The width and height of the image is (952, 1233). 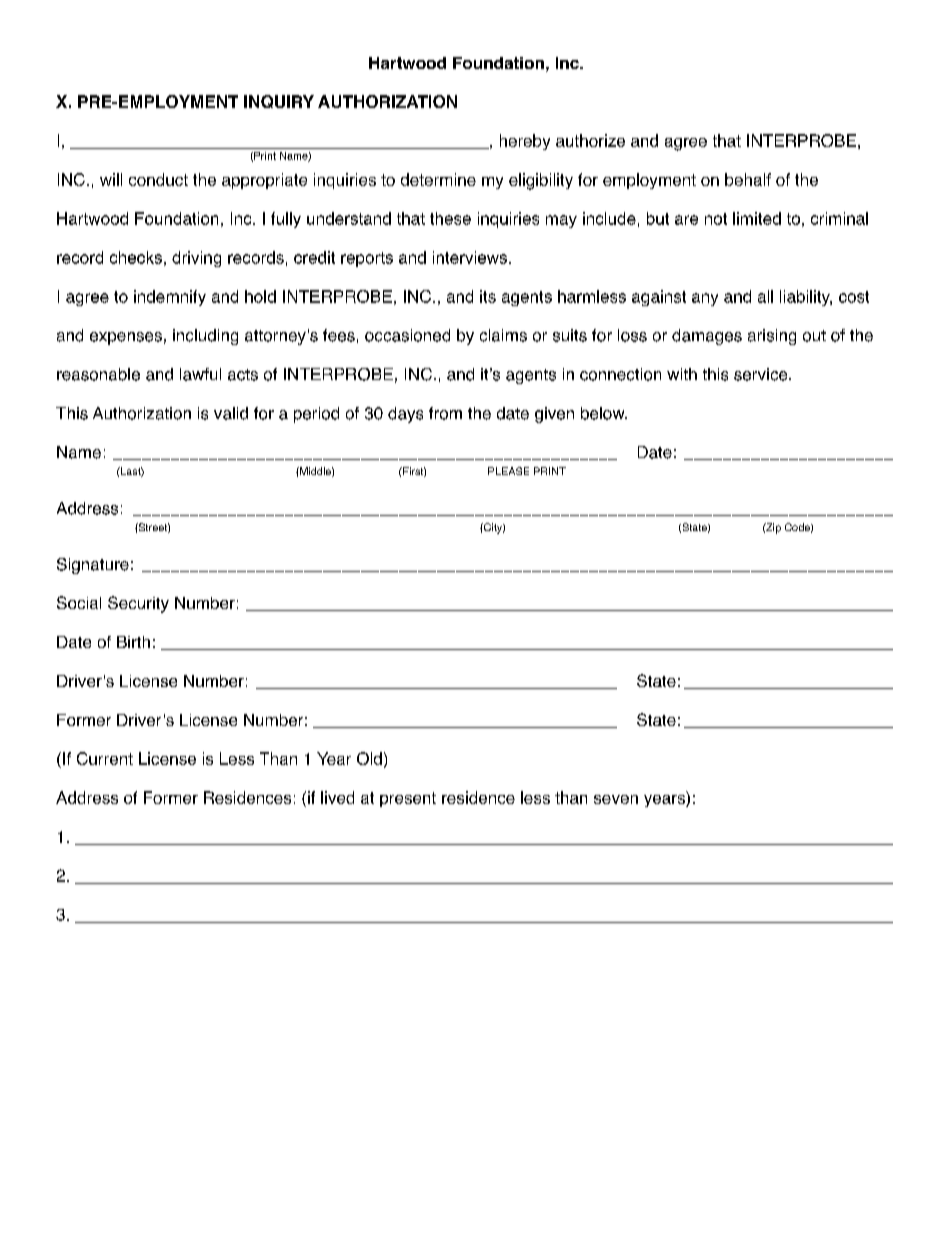 What do you see at coordinates (508, 471) in the image?
I see `PLEASE` at bounding box center [508, 471].
